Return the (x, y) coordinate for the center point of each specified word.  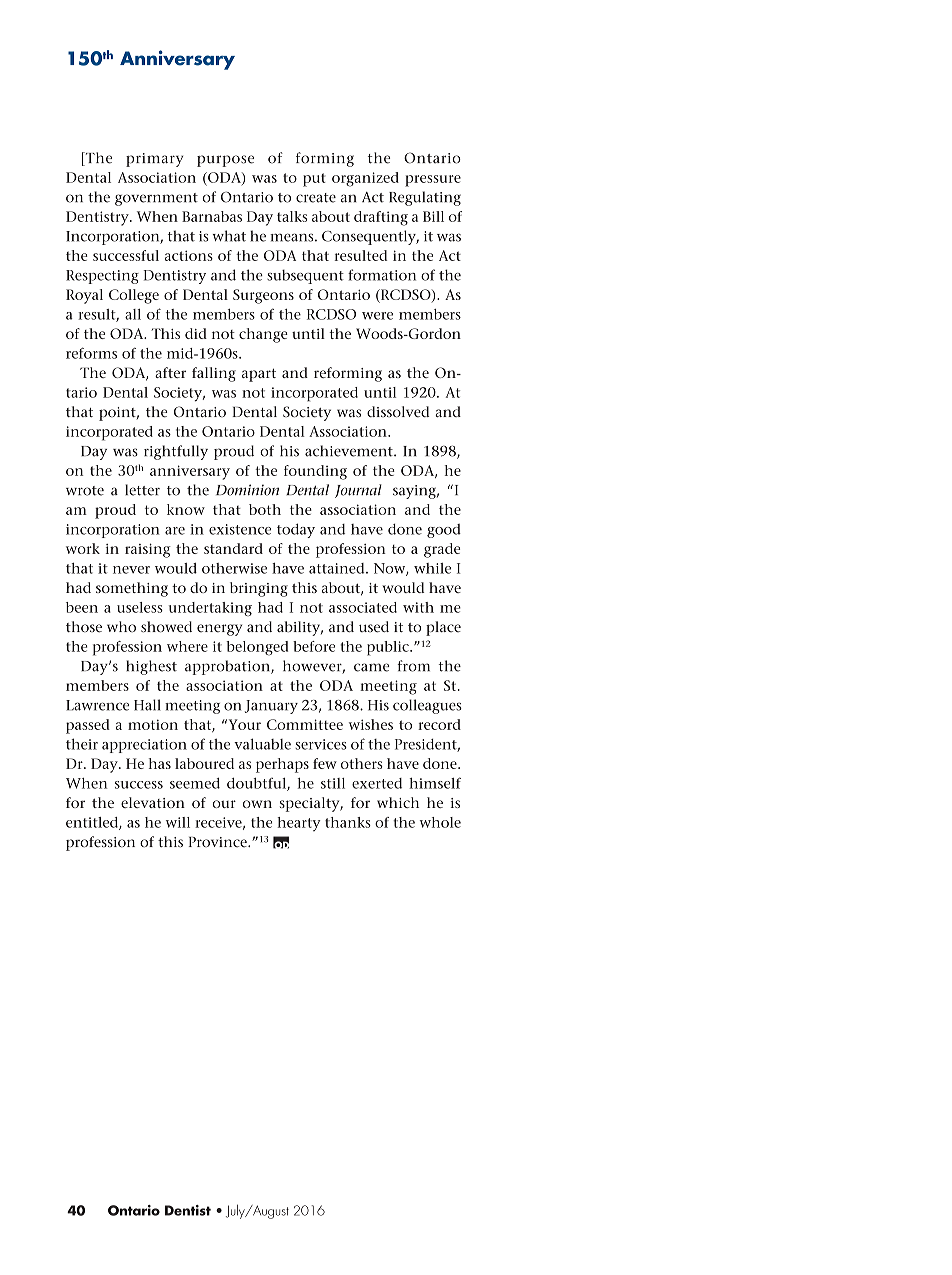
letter (142, 490)
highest (151, 667)
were (377, 316)
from (413, 666)
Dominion (247, 490)
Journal (358, 491)
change (263, 335)
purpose (225, 161)
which (398, 802)
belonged (257, 648)
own (257, 804)
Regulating (425, 198)
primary (154, 160)
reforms (91, 353)
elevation (153, 802)
